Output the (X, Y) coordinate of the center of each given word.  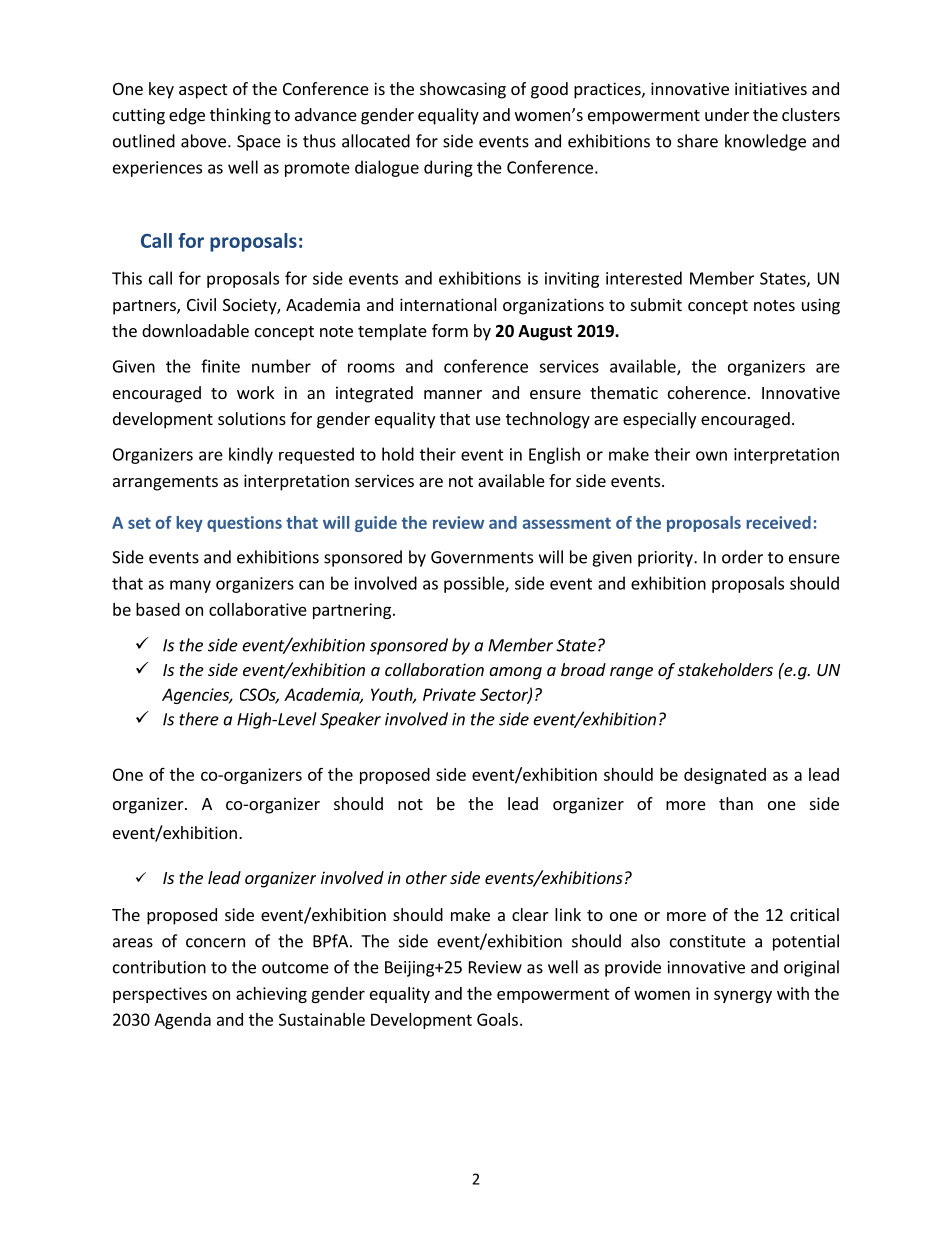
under (727, 114)
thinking (240, 116)
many (190, 586)
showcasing (463, 90)
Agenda (182, 1021)
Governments (482, 557)
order (742, 557)
